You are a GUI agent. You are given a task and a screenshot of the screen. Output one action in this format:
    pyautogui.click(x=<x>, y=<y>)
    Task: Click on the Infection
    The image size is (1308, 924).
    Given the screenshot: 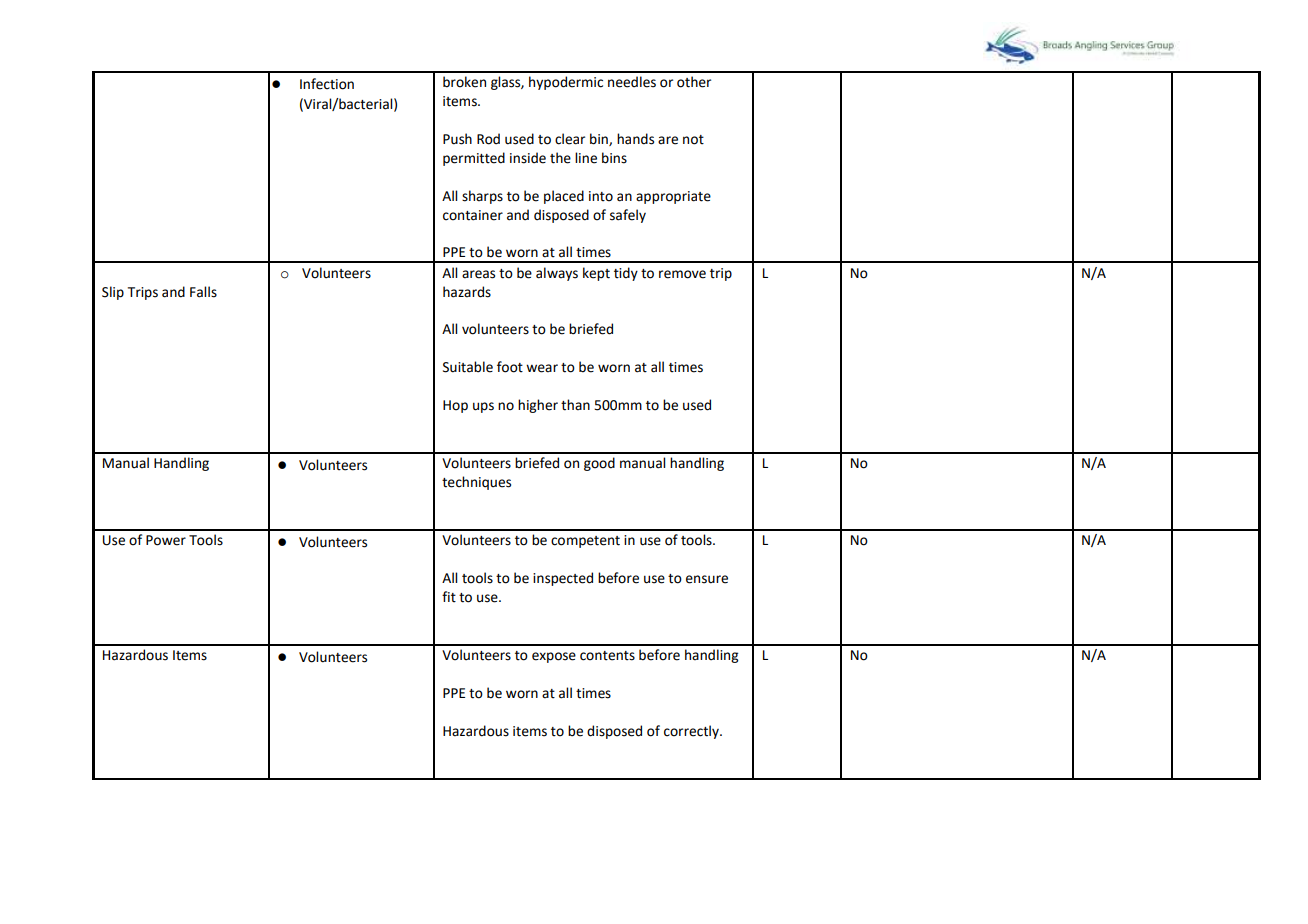 What is the action you would take?
    pyautogui.click(x=327, y=84)
